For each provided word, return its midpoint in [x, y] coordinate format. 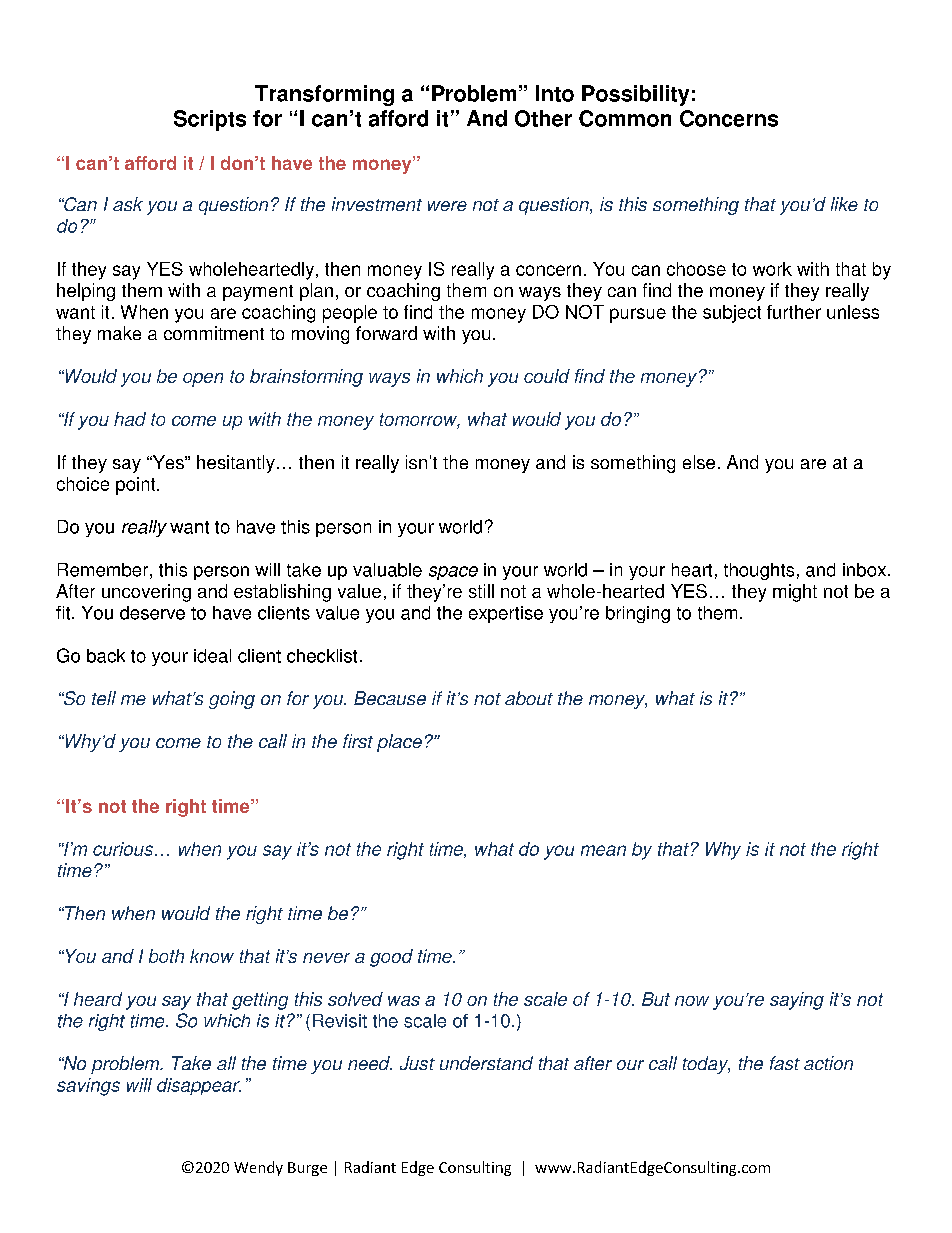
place [399, 743]
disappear [199, 1086]
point [137, 486]
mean [603, 850]
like [844, 204]
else [699, 462]
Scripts [210, 120]
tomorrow [420, 421]
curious [123, 849]
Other [543, 118]
